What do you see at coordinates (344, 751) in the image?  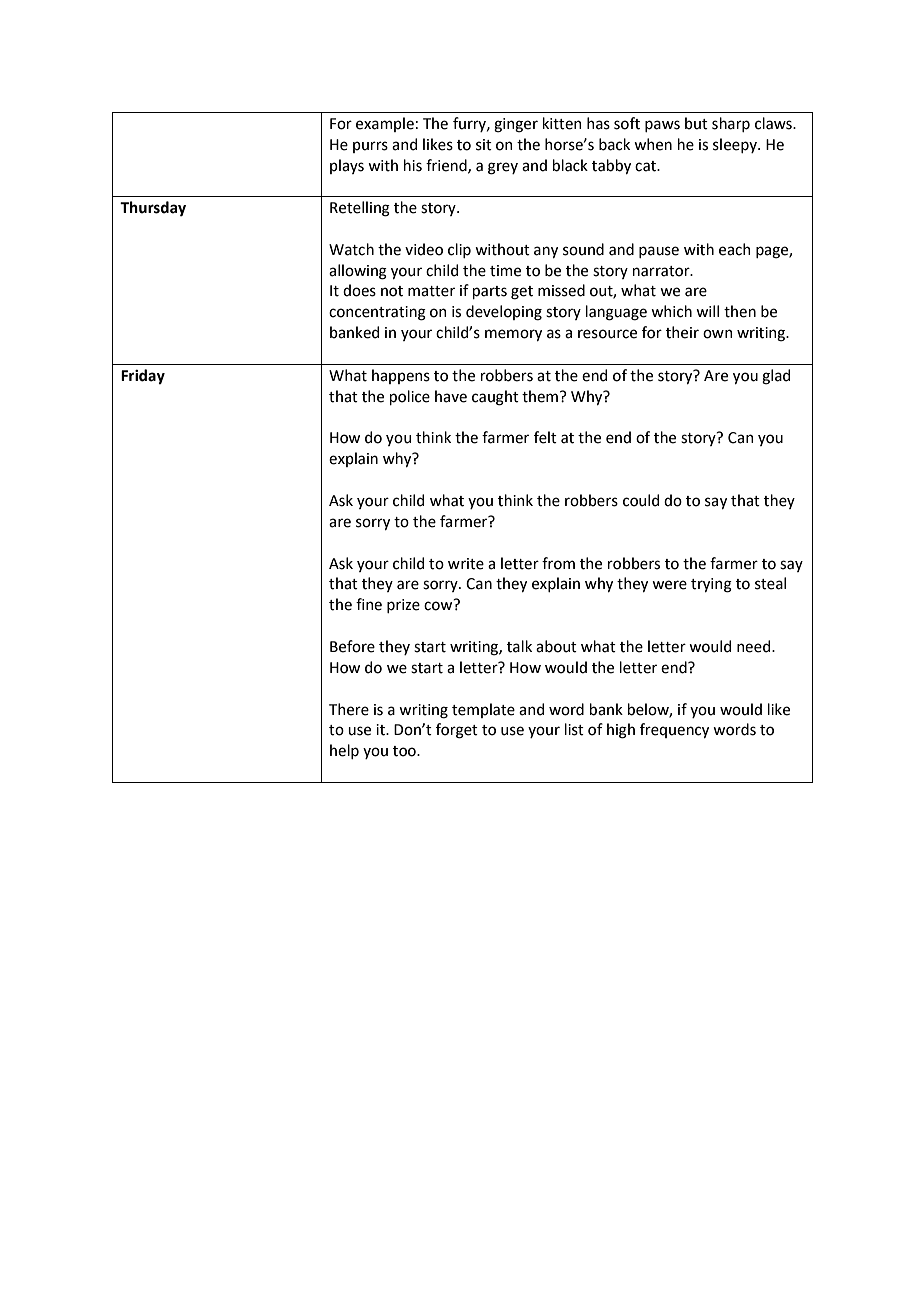 I see `help` at bounding box center [344, 751].
